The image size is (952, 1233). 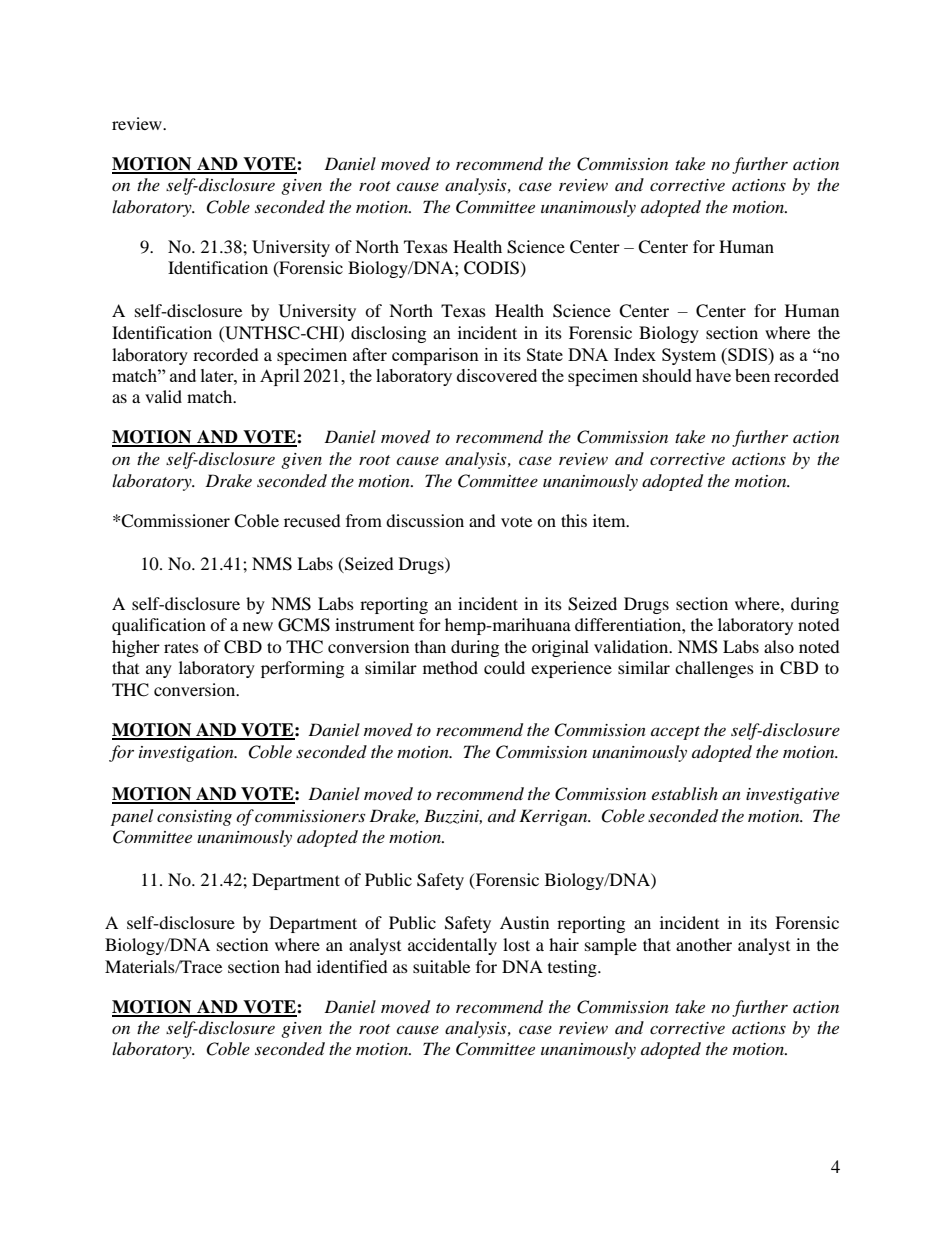 I want to click on than, so click(x=430, y=646).
